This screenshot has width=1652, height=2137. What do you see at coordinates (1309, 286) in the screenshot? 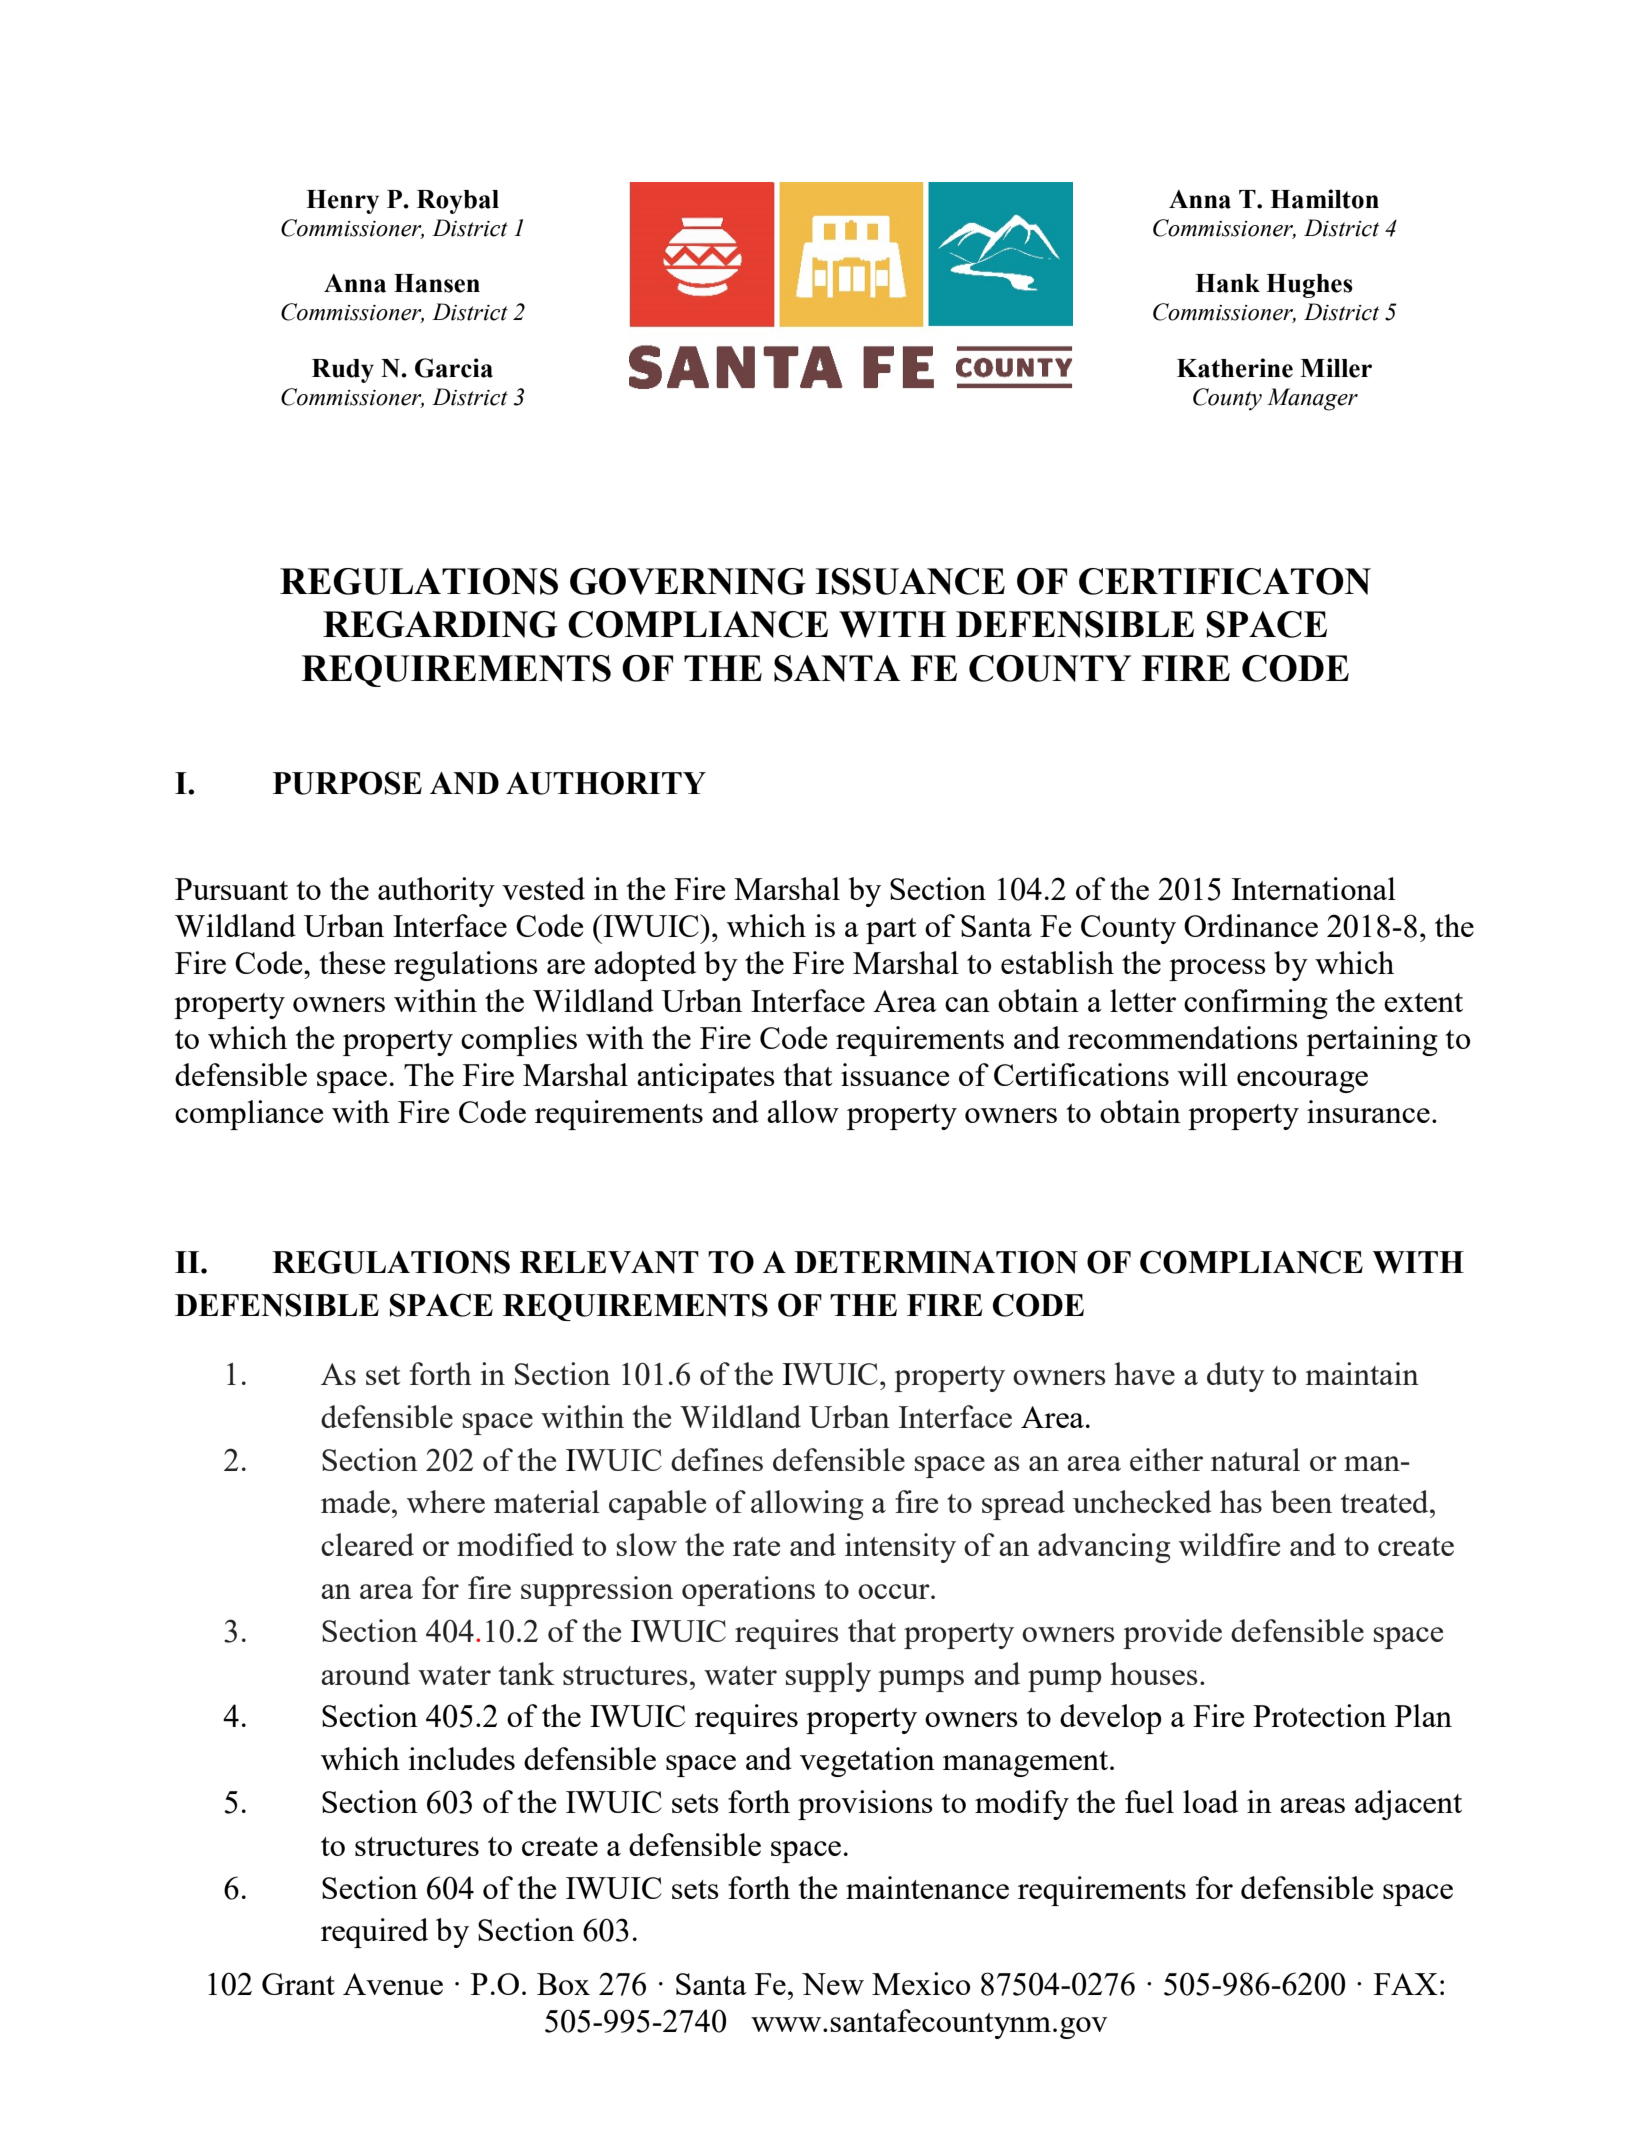
I see `Hughes` at bounding box center [1309, 286].
